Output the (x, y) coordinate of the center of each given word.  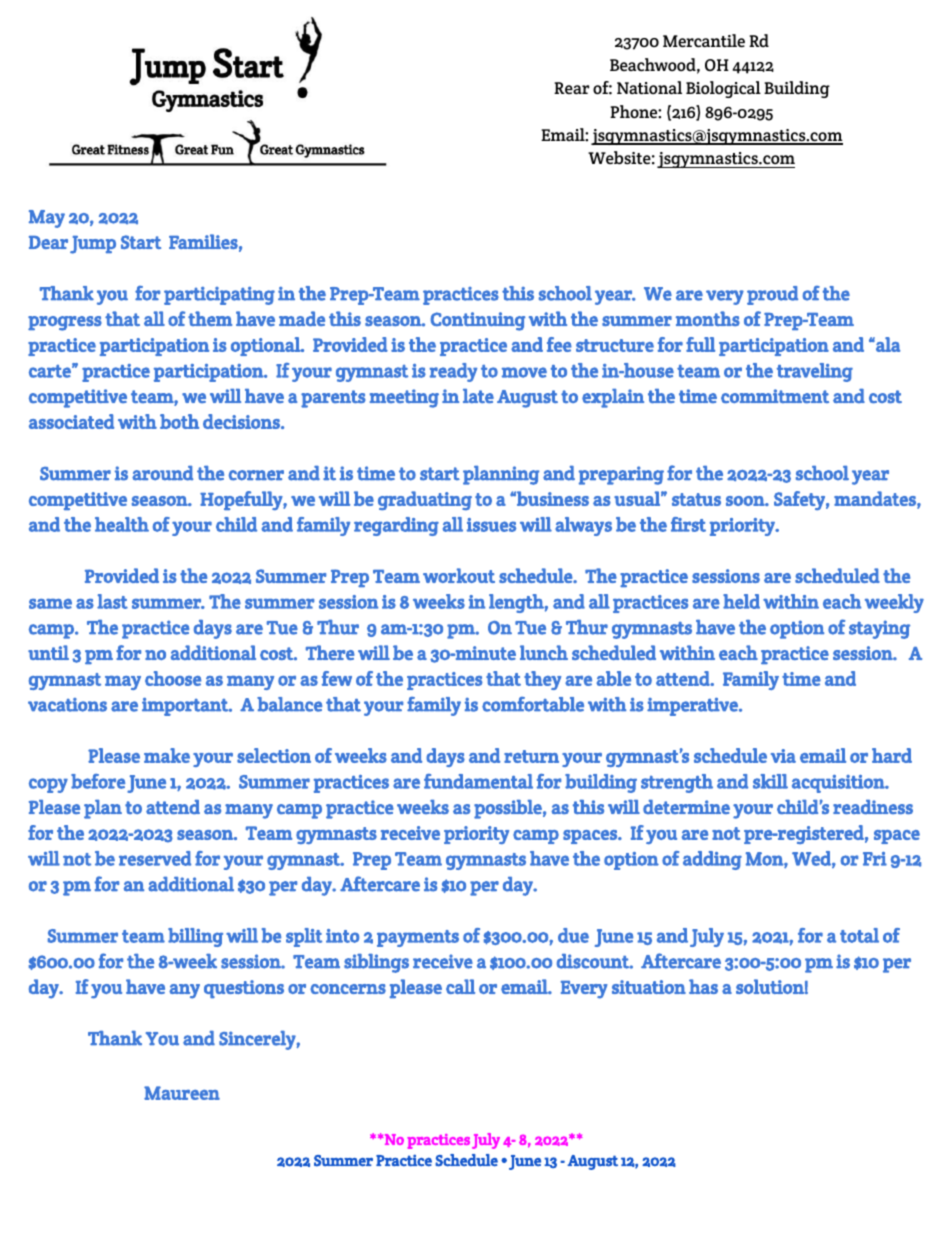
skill (770, 781)
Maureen (182, 1093)
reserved (155, 858)
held (741, 601)
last (112, 601)
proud (772, 295)
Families (203, 241)
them (210, 318)
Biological (723, 89)
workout (459, 575)
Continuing (478, 321)
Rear (571, 88)
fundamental (478, 781)
